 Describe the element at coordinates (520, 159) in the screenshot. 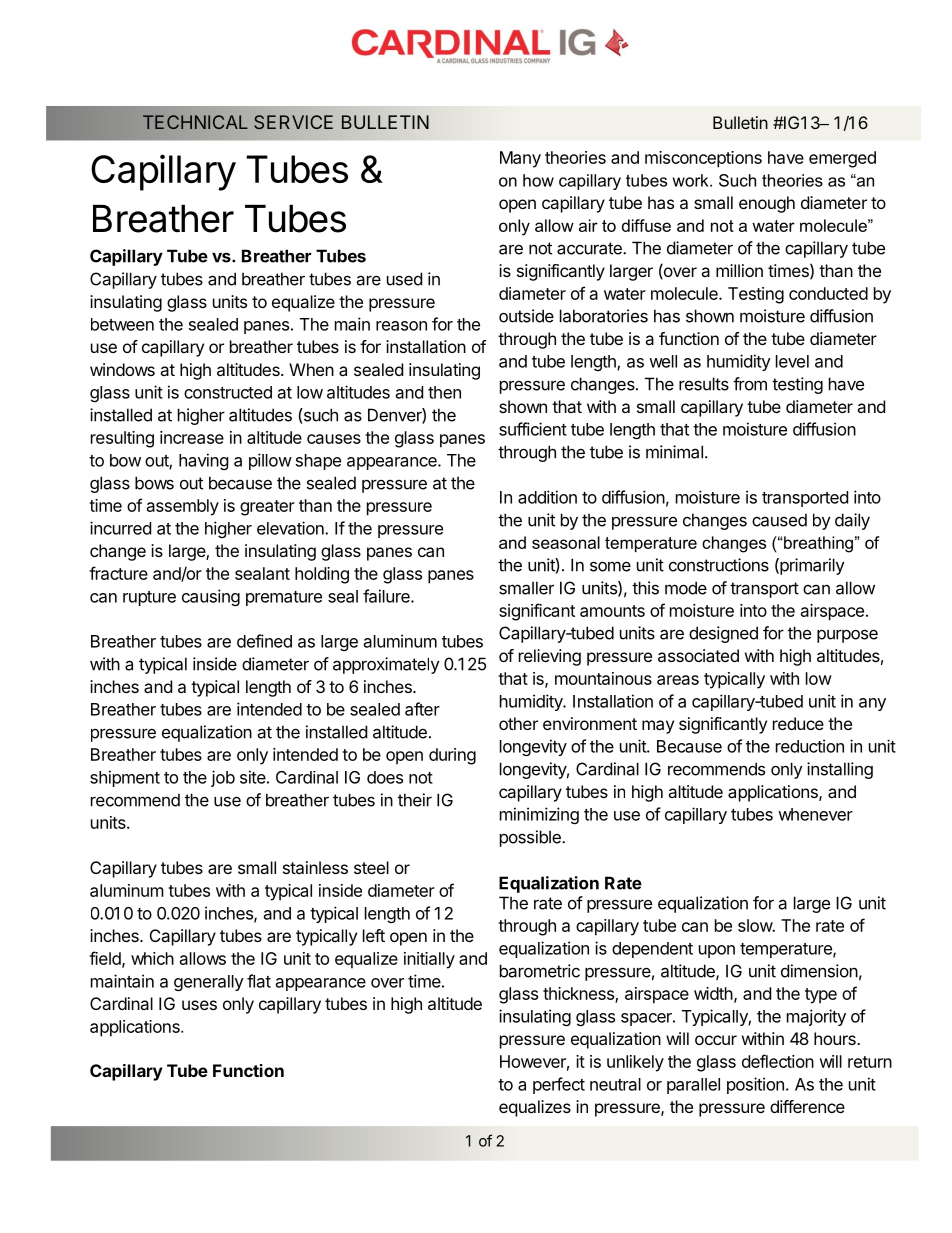

I see `Many` at that location.
